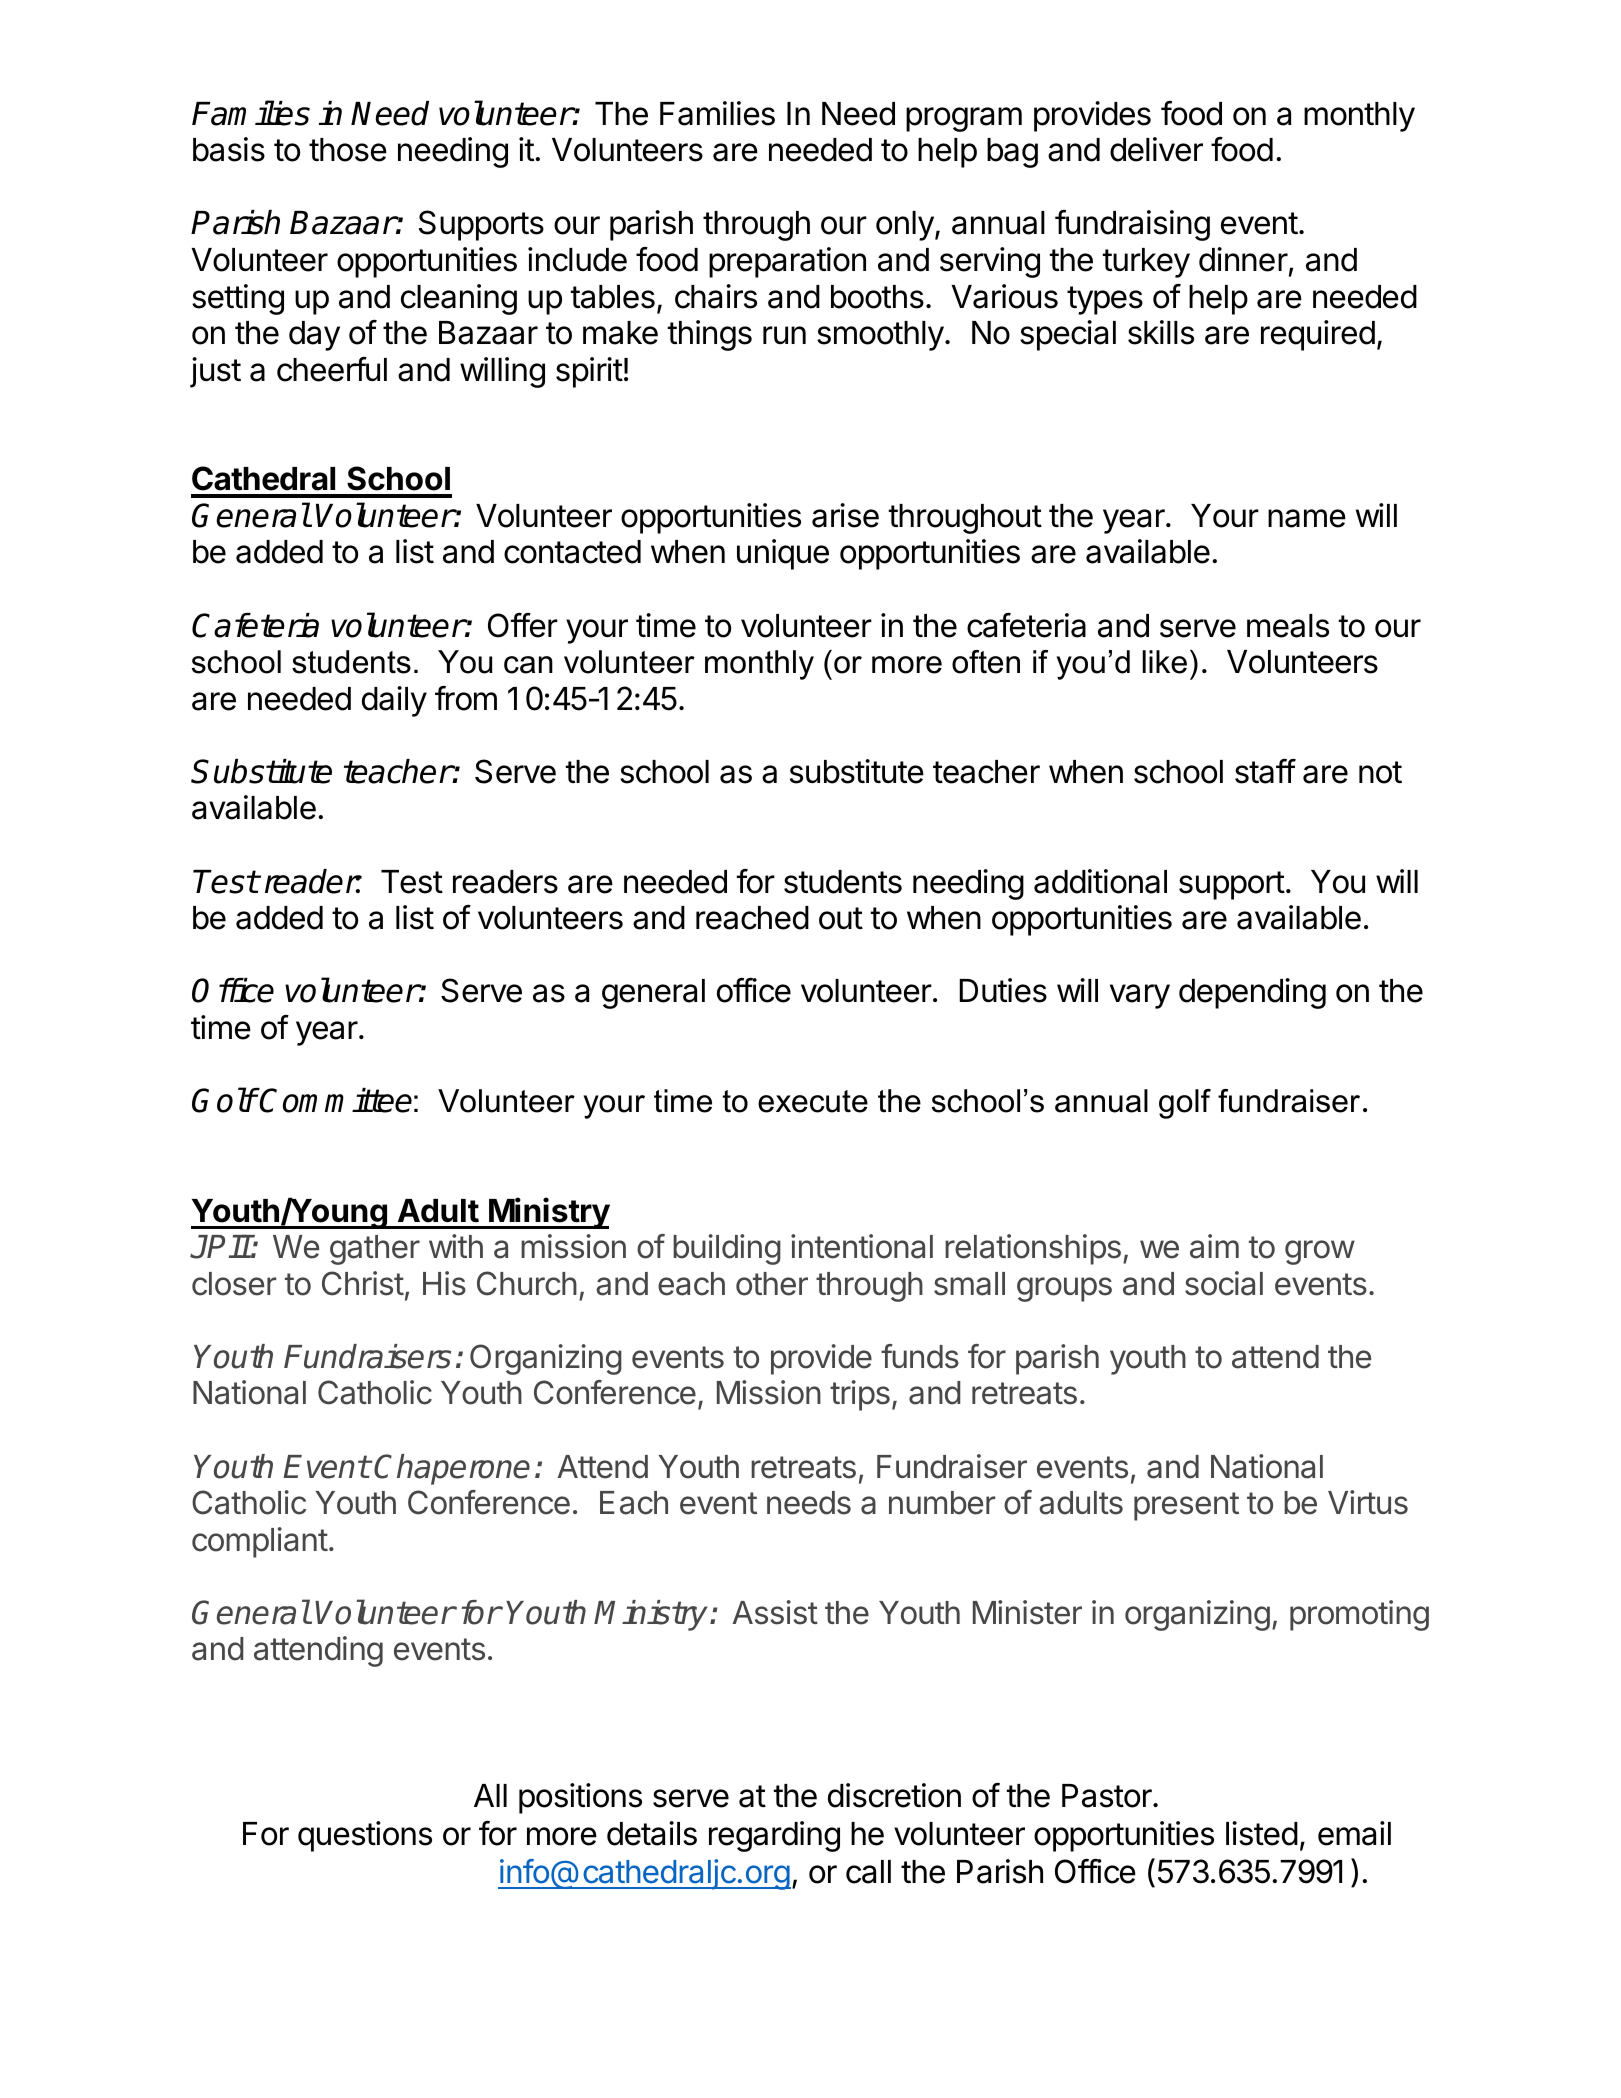 This page has height=2098, width=1621. I want to click on questions, so click(365, 1836).
